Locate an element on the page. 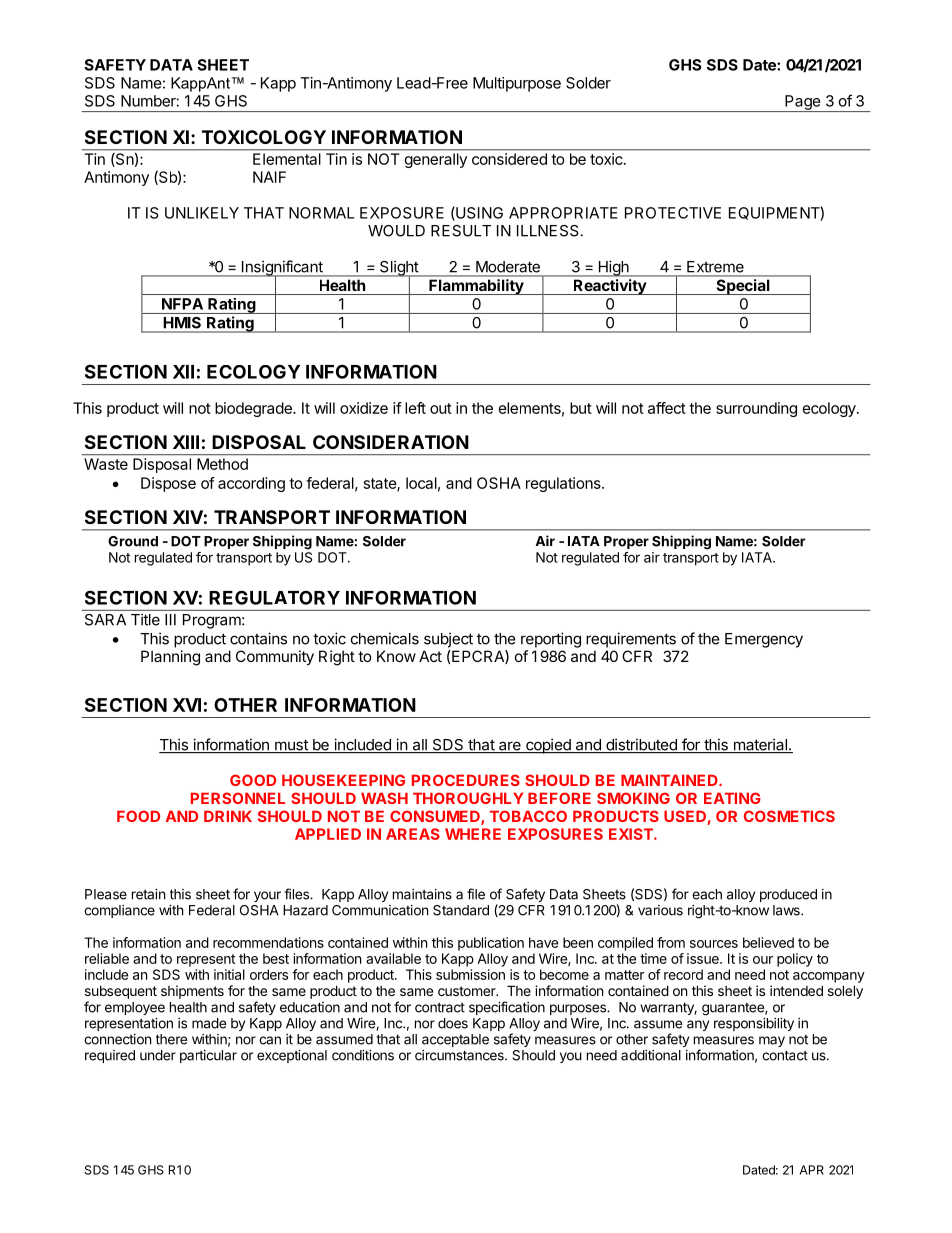  Planning is located at coordinates (170, 658).
